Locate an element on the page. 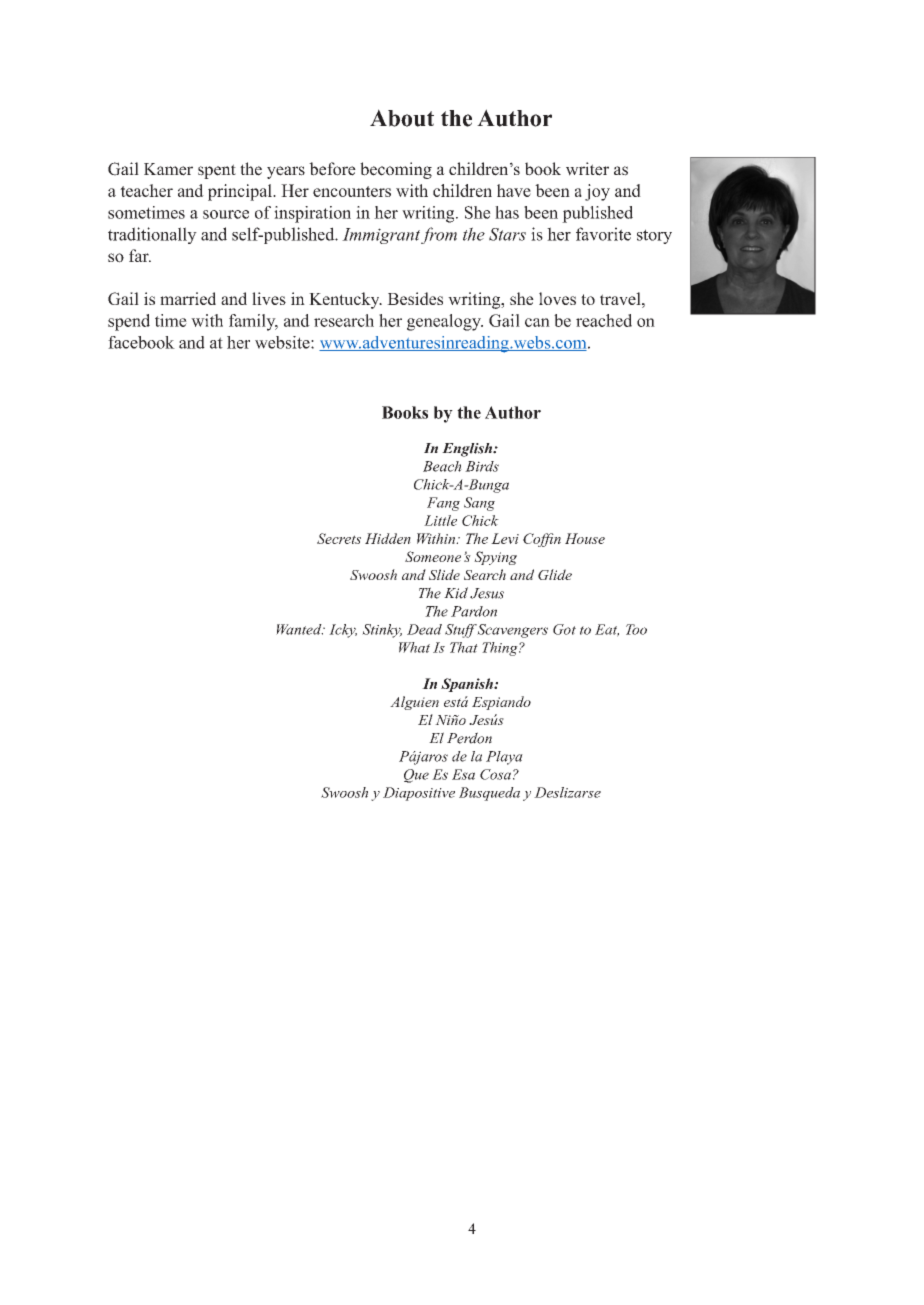 The height and width of the page is (1305, 924). spent is located at coordinates (217, 171).
